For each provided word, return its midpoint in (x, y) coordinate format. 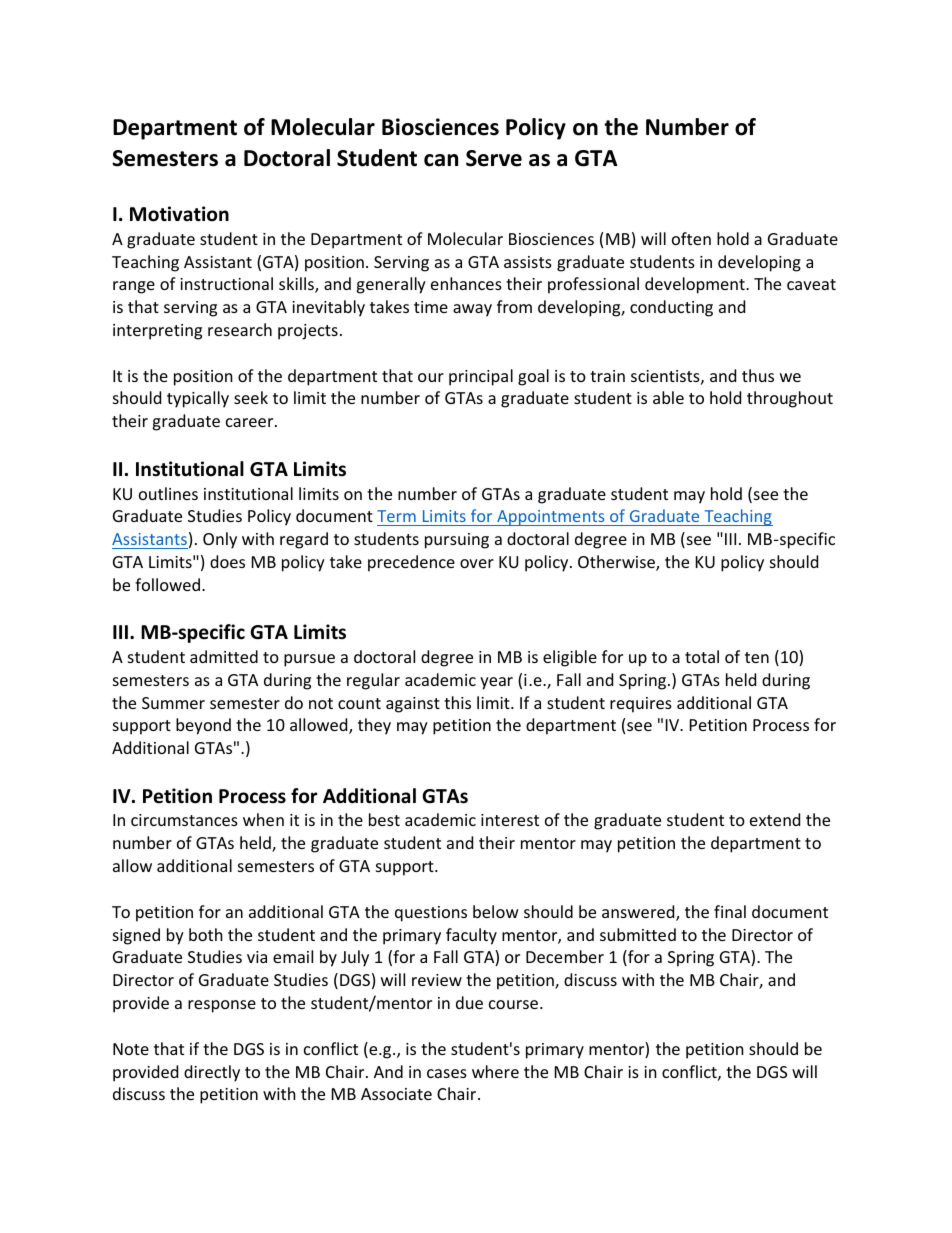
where (495, 1071)
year (496, 683)
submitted (638, 934)
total (702, 656)
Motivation (179, 214)
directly (212, 1073)
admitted (224, 656)
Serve (494, 158)
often (691, 238)
